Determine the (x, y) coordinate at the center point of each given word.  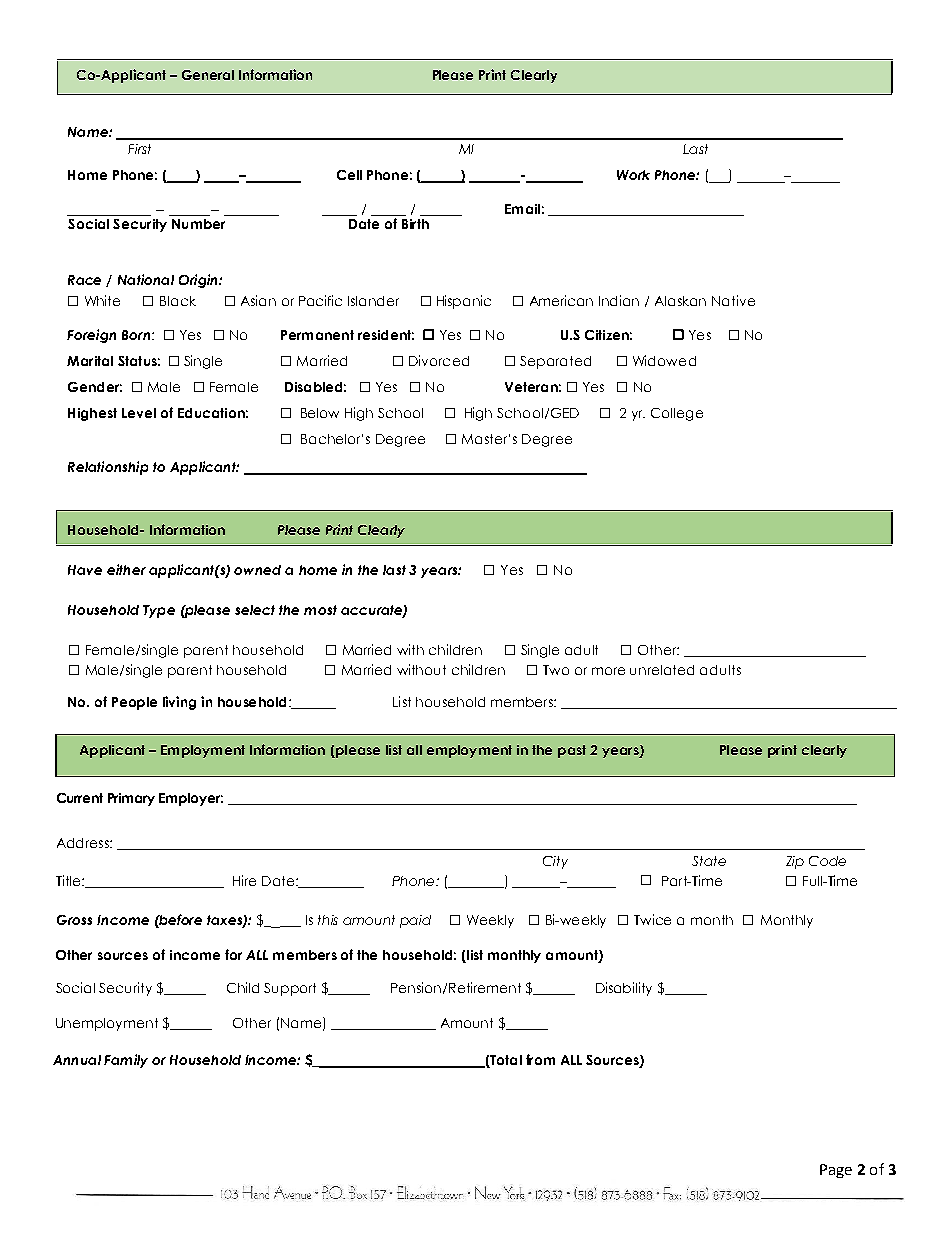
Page (836, 1171)
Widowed (664, 360)
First (139, 149)
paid (415, 921)
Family (126, 1061)
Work (633, 175)
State (709, 861)
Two (556, 670)
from (540, 1059)
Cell (349, 175)
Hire (244, 880)
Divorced (439, 360)
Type (159, 611)
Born (137, 335)
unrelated (662, 670)
